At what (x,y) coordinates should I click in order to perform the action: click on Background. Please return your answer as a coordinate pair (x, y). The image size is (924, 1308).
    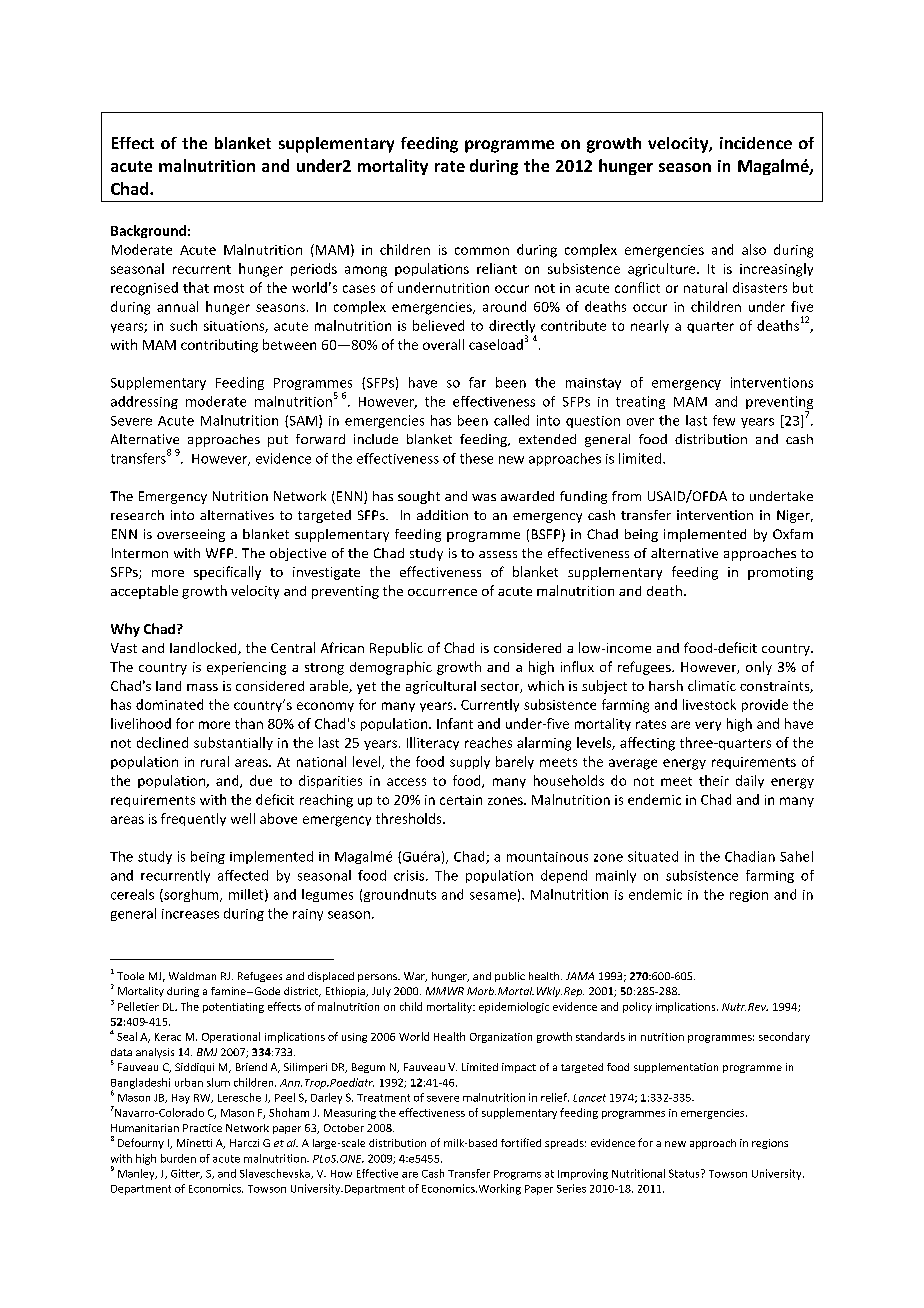
    Looking at the image, I should click on (148, 231).
